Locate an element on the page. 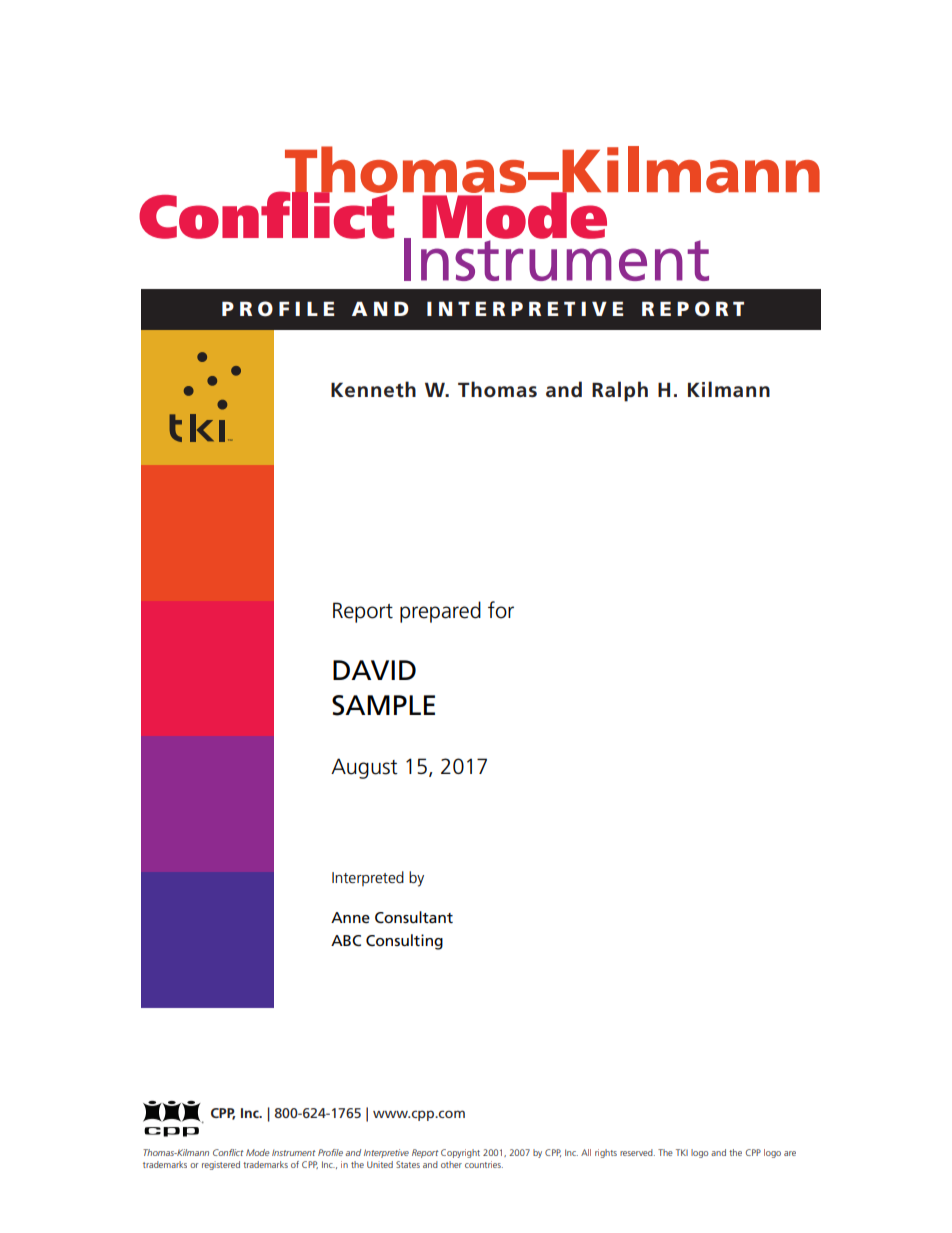 The height and width of the page is (1233, 952). SAMPLE is located at coordinates (383, 705).
